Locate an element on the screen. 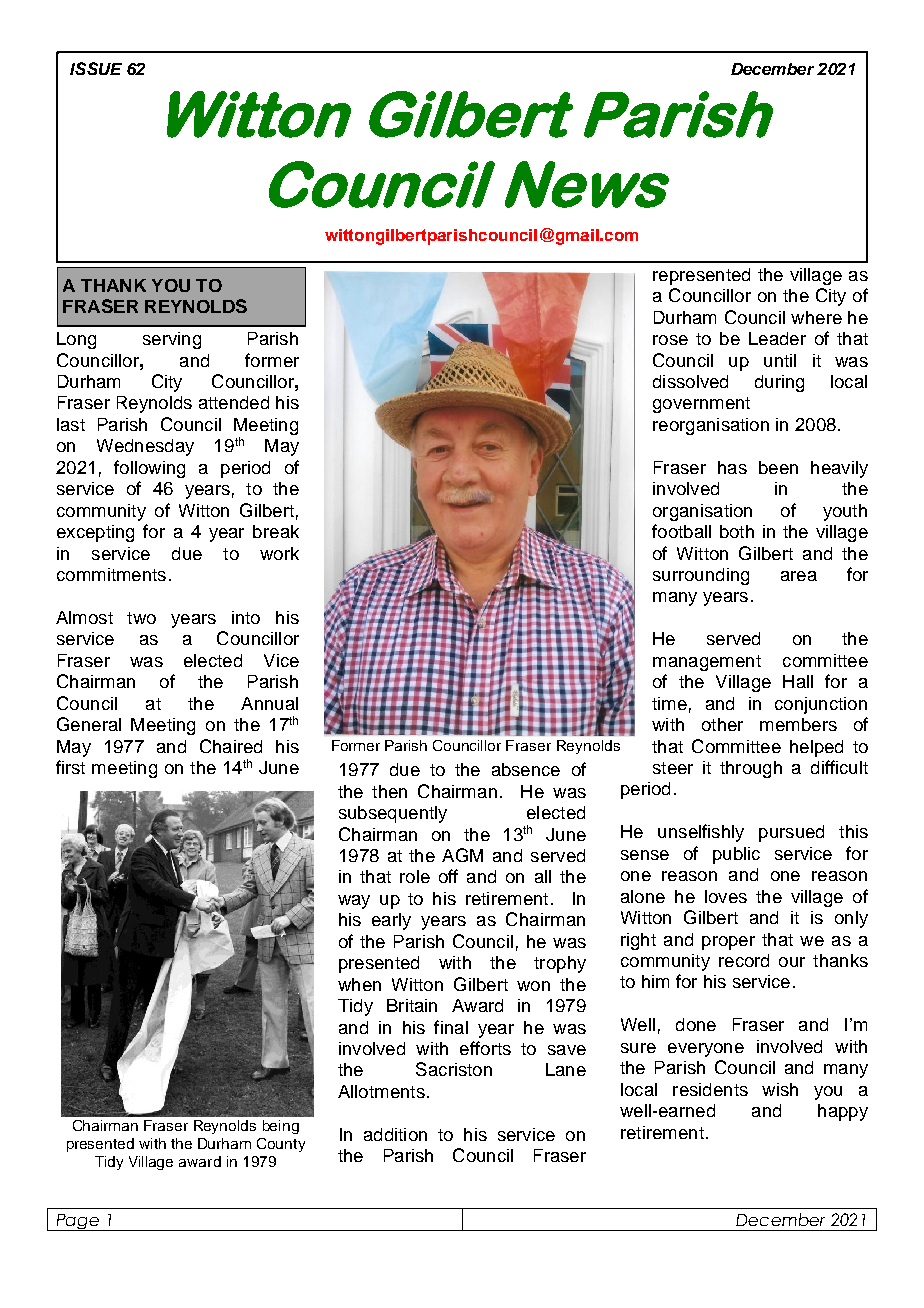  happy is located at coordinates (843, 1112).
